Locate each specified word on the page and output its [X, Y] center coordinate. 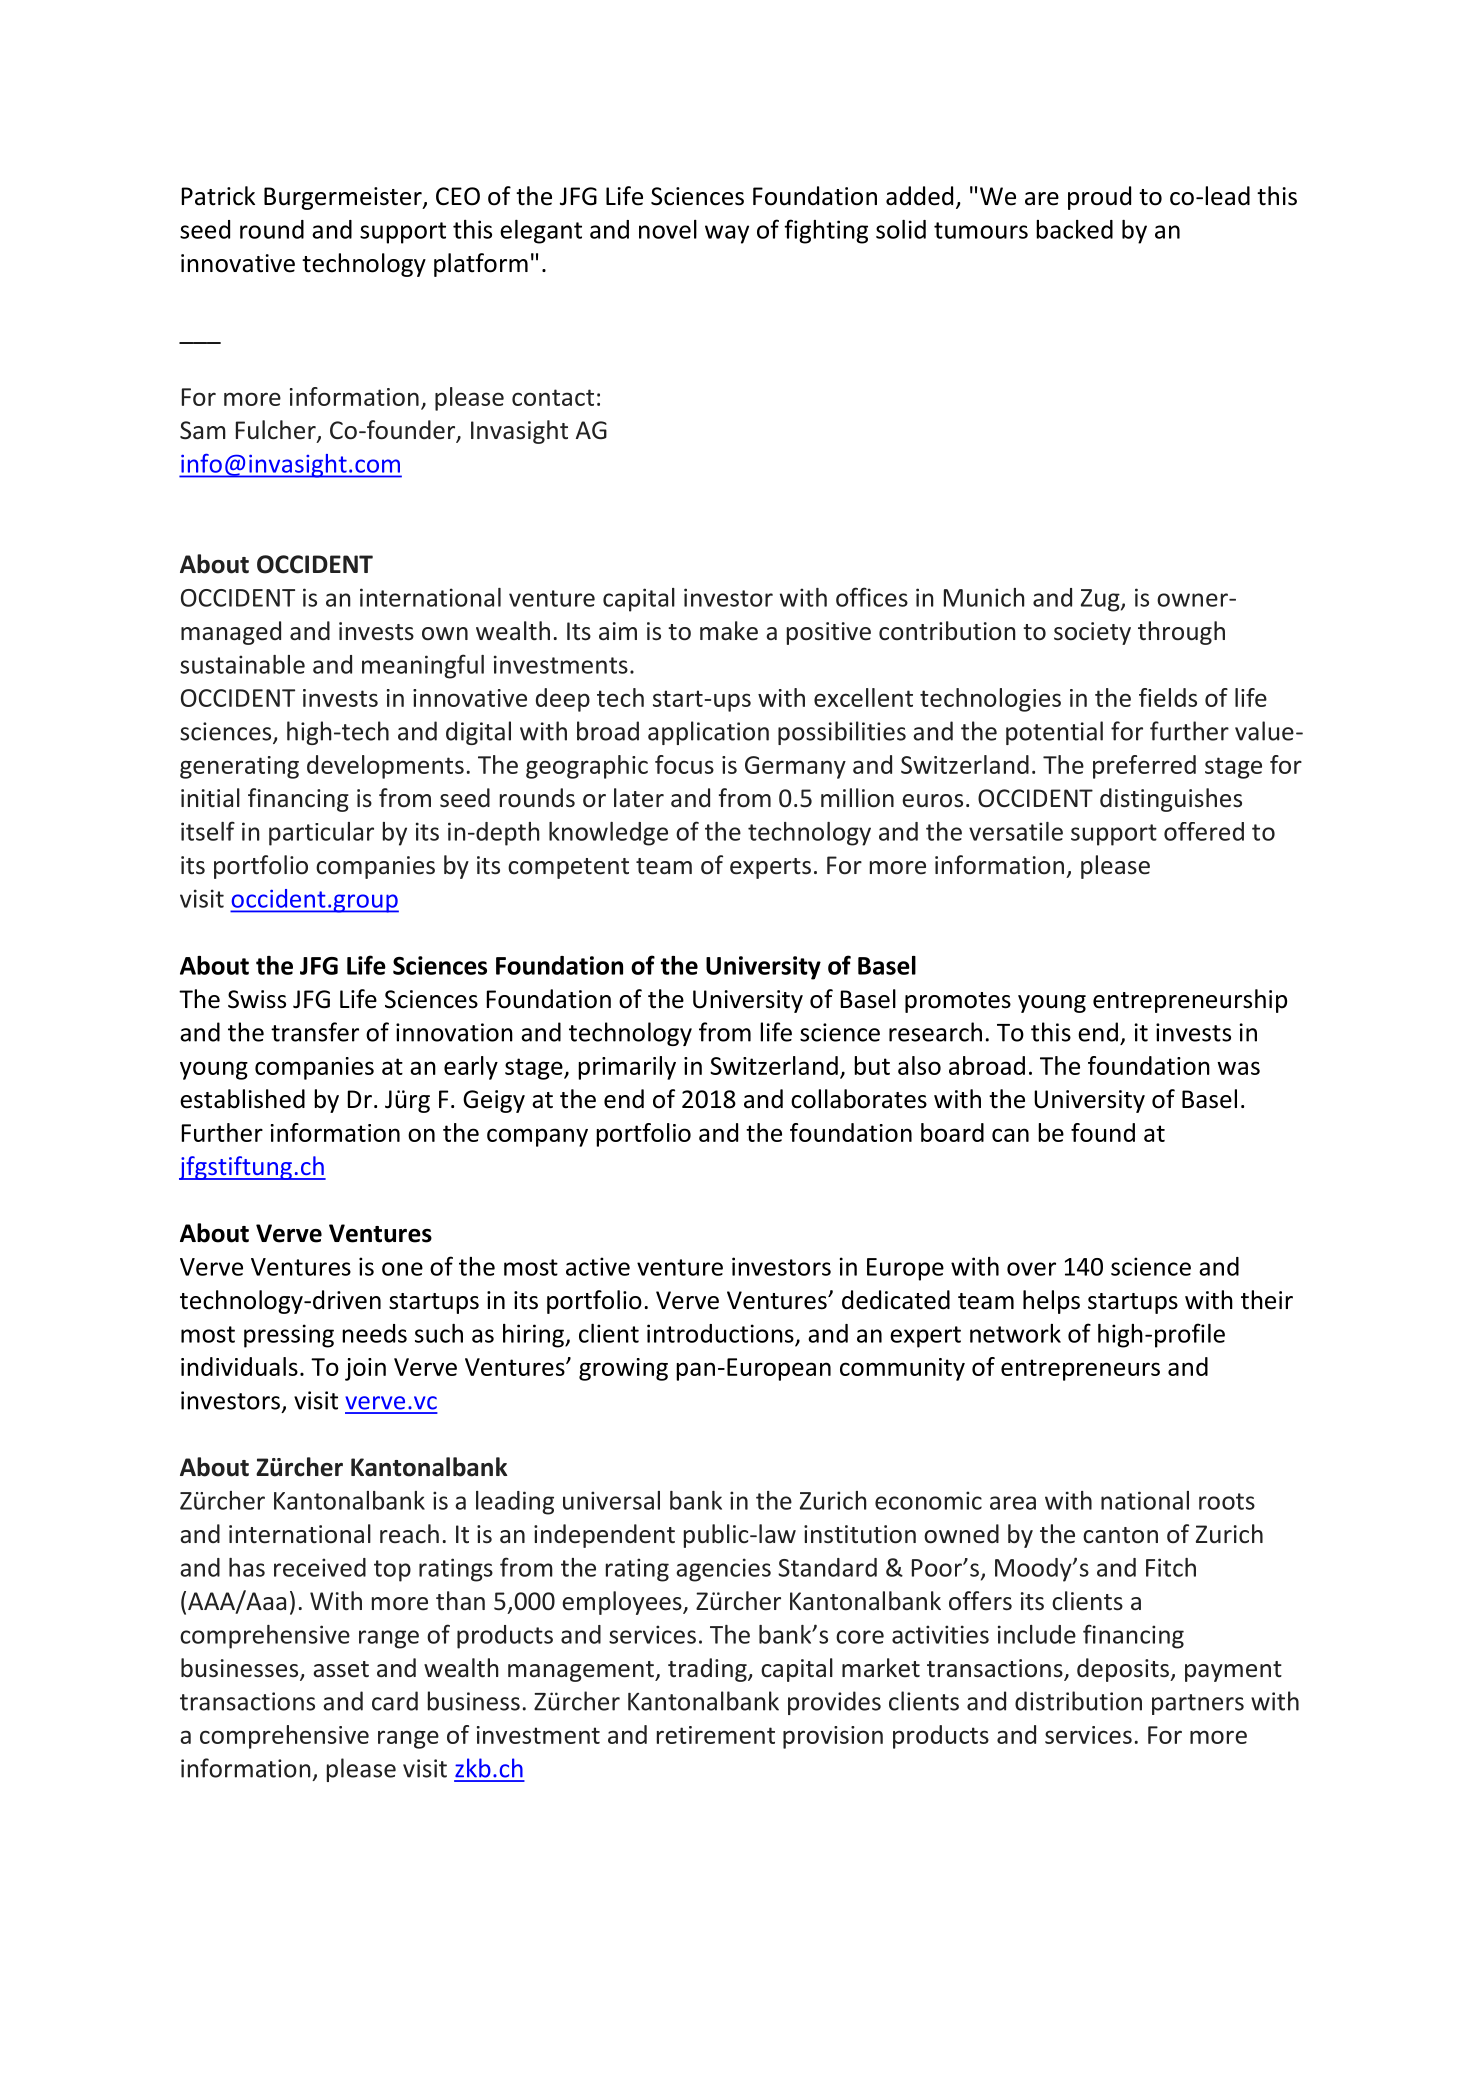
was [1238, 1068]
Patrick [218, 196]
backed [1074, 229]
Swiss [257, 999]
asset [341, 1669]
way [727, 234]
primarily [627, 1068]
